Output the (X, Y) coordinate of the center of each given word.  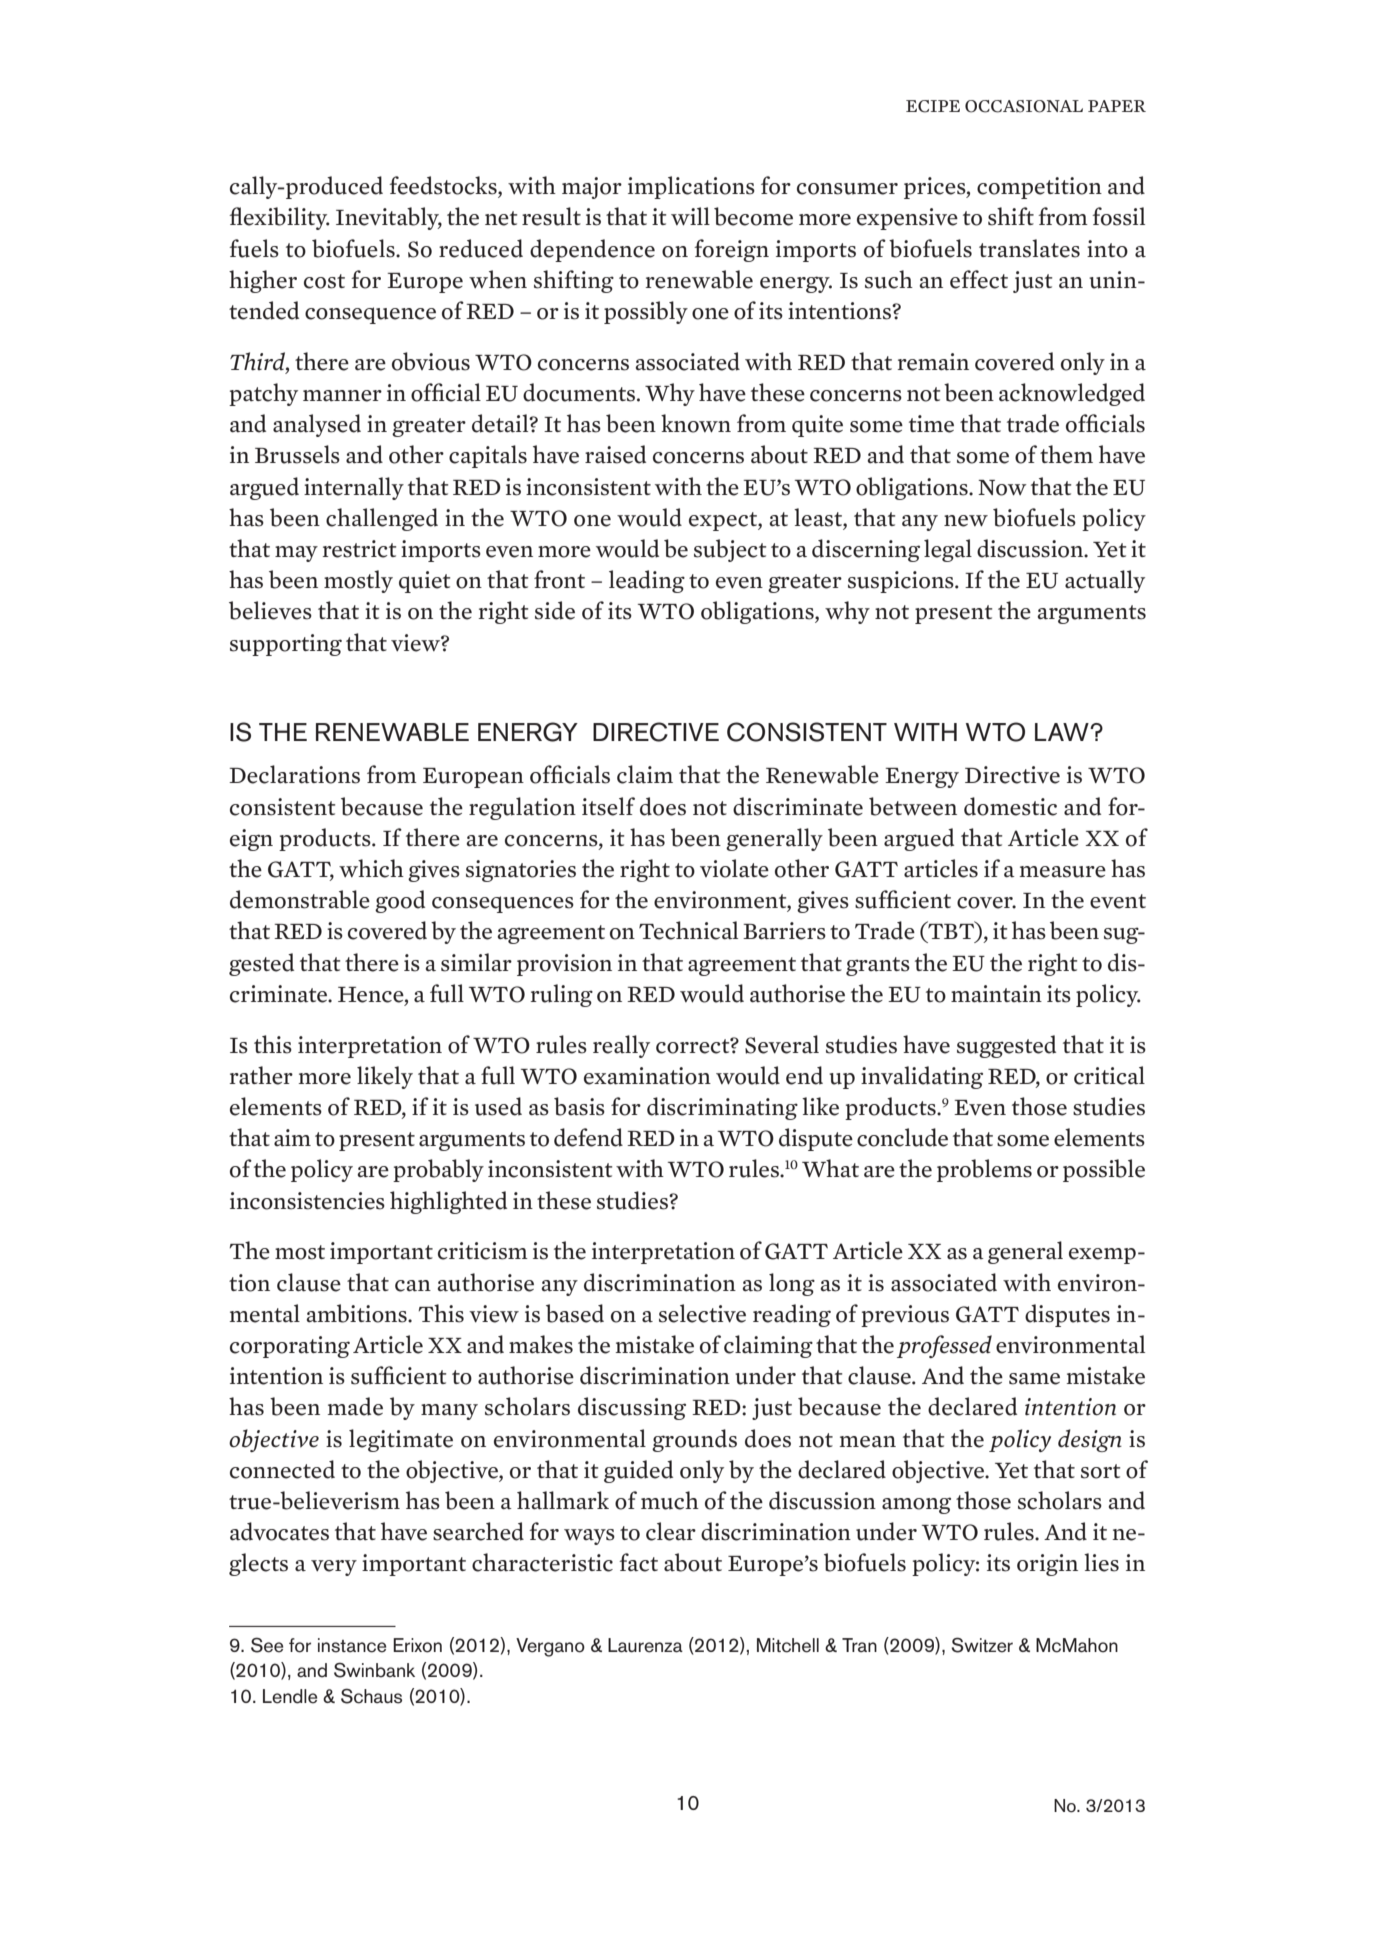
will (690, 216)
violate (734, 868)
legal (948, 550)
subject (730, 550)
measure (1062, 872)
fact (638, 1562)
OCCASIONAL (1024, 106)
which (371, 868)
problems (984, 1170)
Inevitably (389, 218)
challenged (382, 519)
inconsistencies (307, 1201)
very (334, 1568)
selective (702, 1313)
